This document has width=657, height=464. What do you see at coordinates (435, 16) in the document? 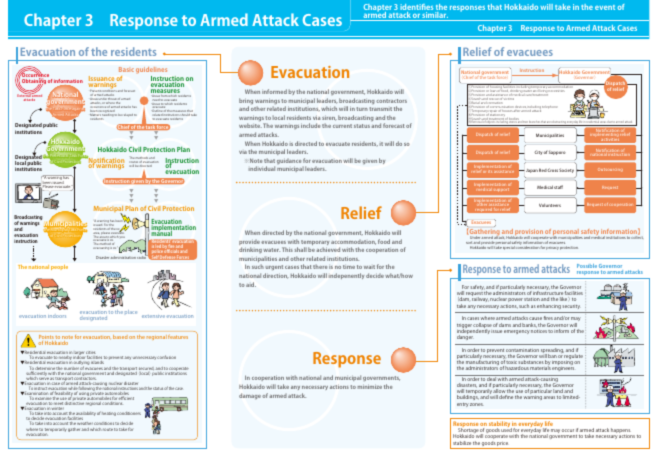
I see `similar` at bounding box center [435, 16].
